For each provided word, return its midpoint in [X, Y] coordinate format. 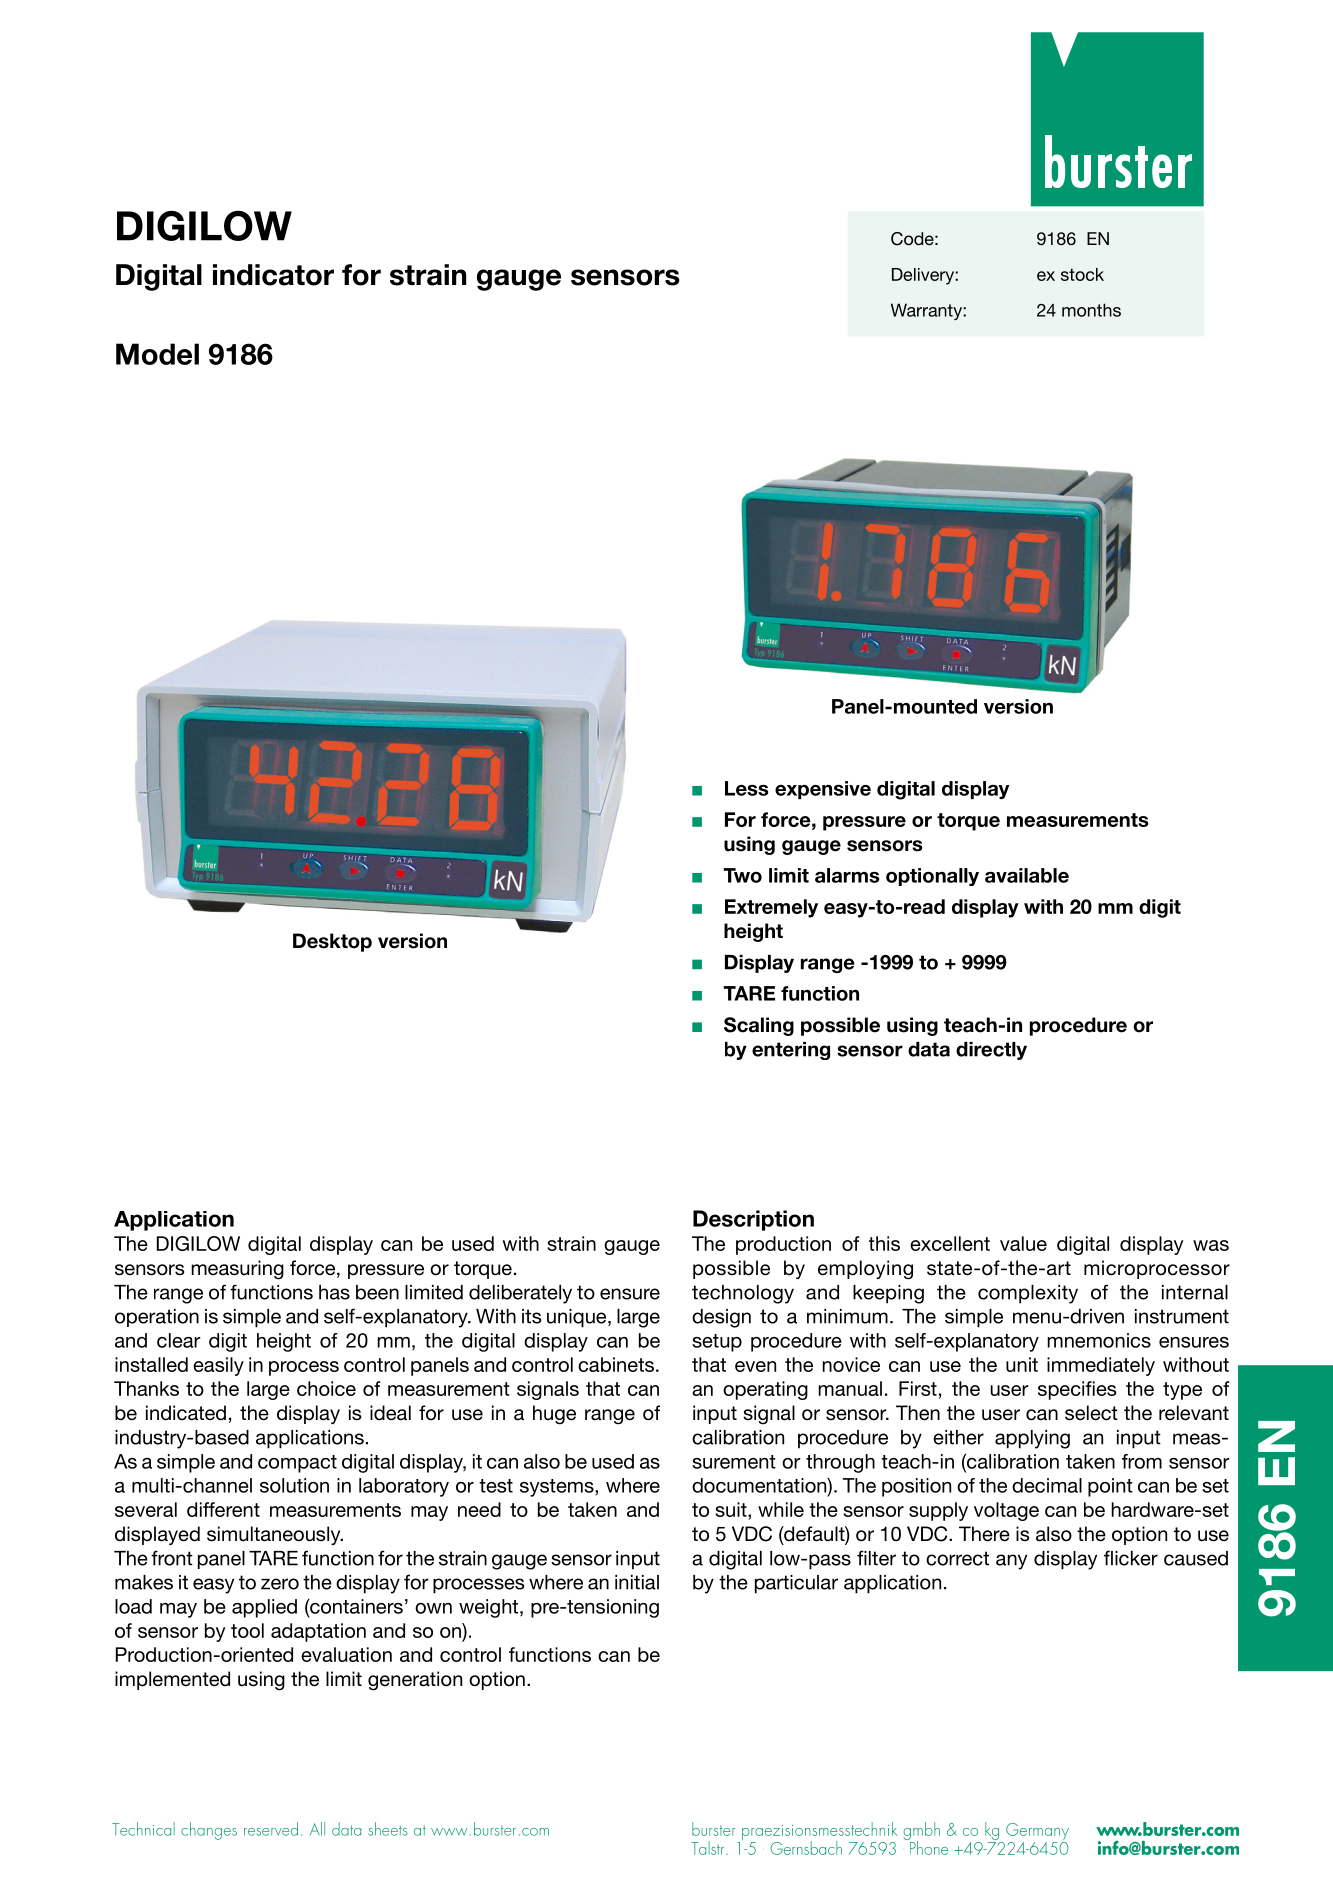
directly [991, 1051]
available [1027, 875]
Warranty [927, 311]
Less [747, 788]
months [1091, 310]
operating [765, 1390]
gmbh [921, 1832]
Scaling [759, 1026]
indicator [273, 275]
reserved [271, 1829]
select [1091, 1413]
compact [297, 1464]
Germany [1037, 1833]
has [334, 1292]
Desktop [332, 942]
